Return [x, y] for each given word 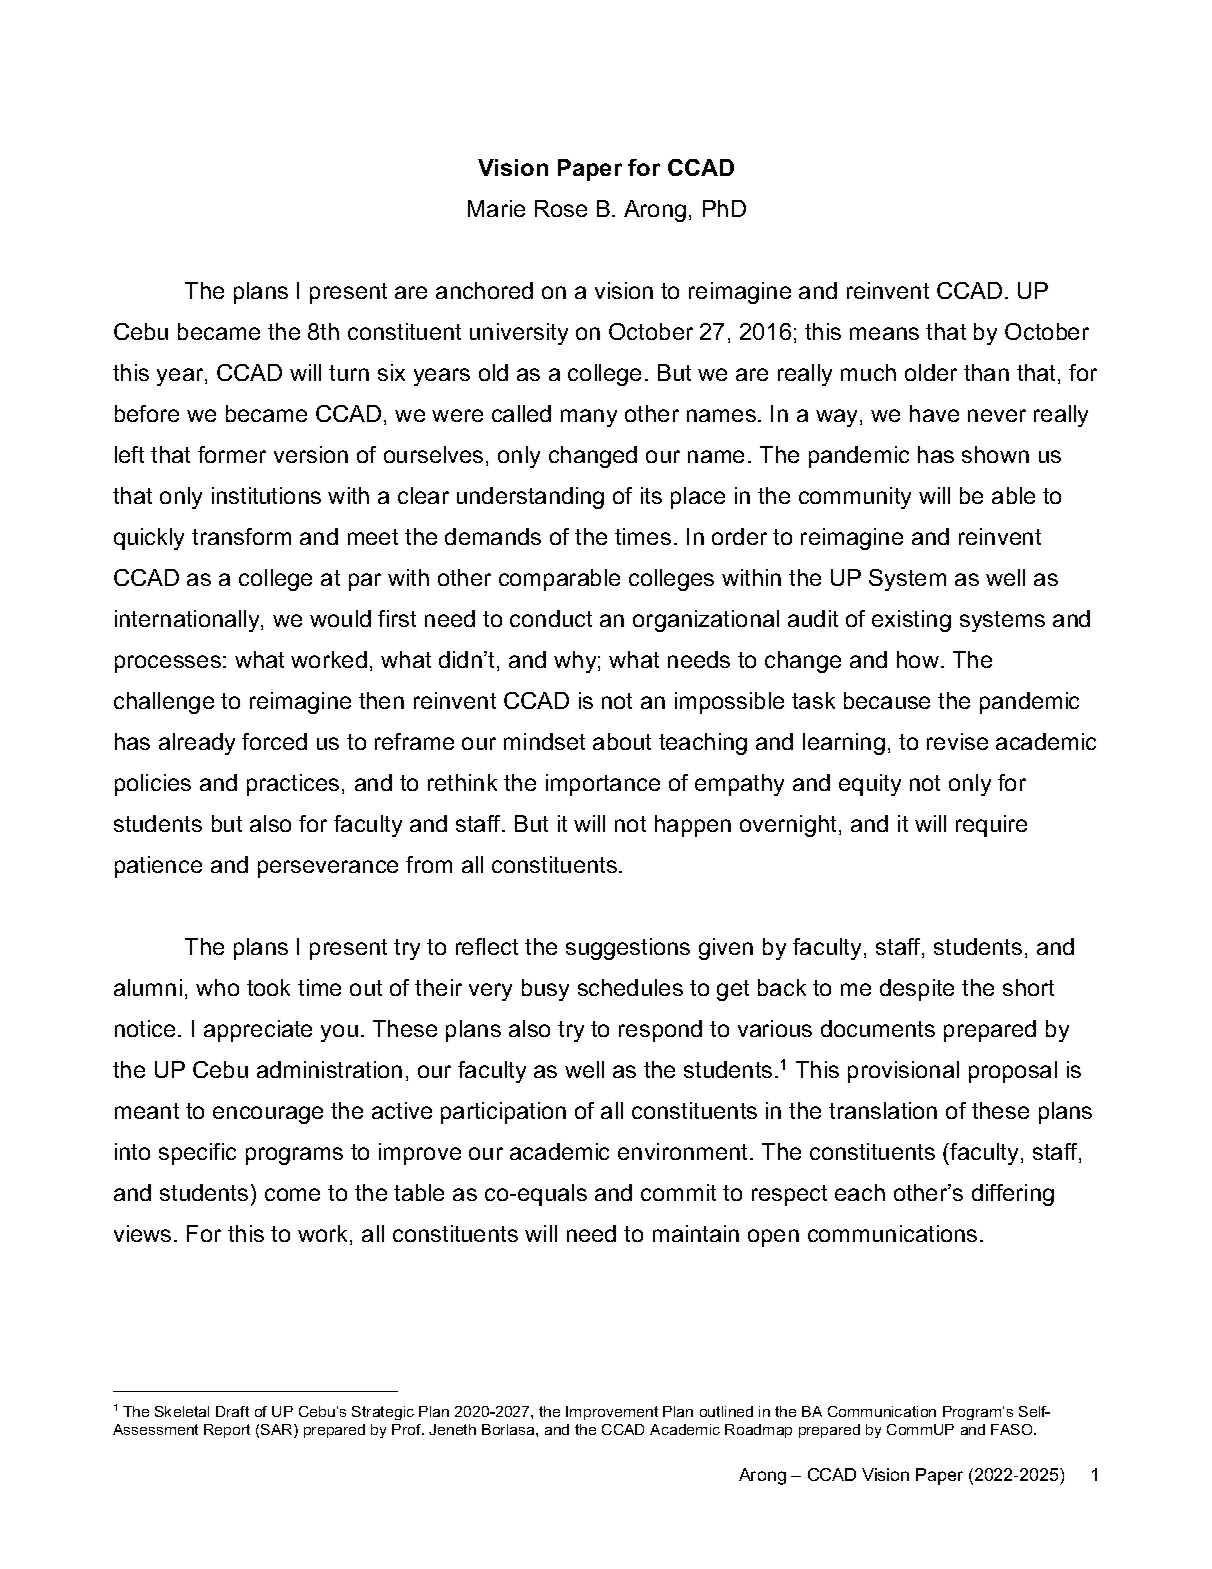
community [855, 498]
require [991, 826]
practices [293, 785]
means [884, 333]
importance [603, 785]
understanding [530, 498]
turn [349, 373]
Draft [232, 1411]
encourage [268, 1115]
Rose [561, 208]
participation [503, 1113]
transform [241, 536]
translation [883, 1110]
